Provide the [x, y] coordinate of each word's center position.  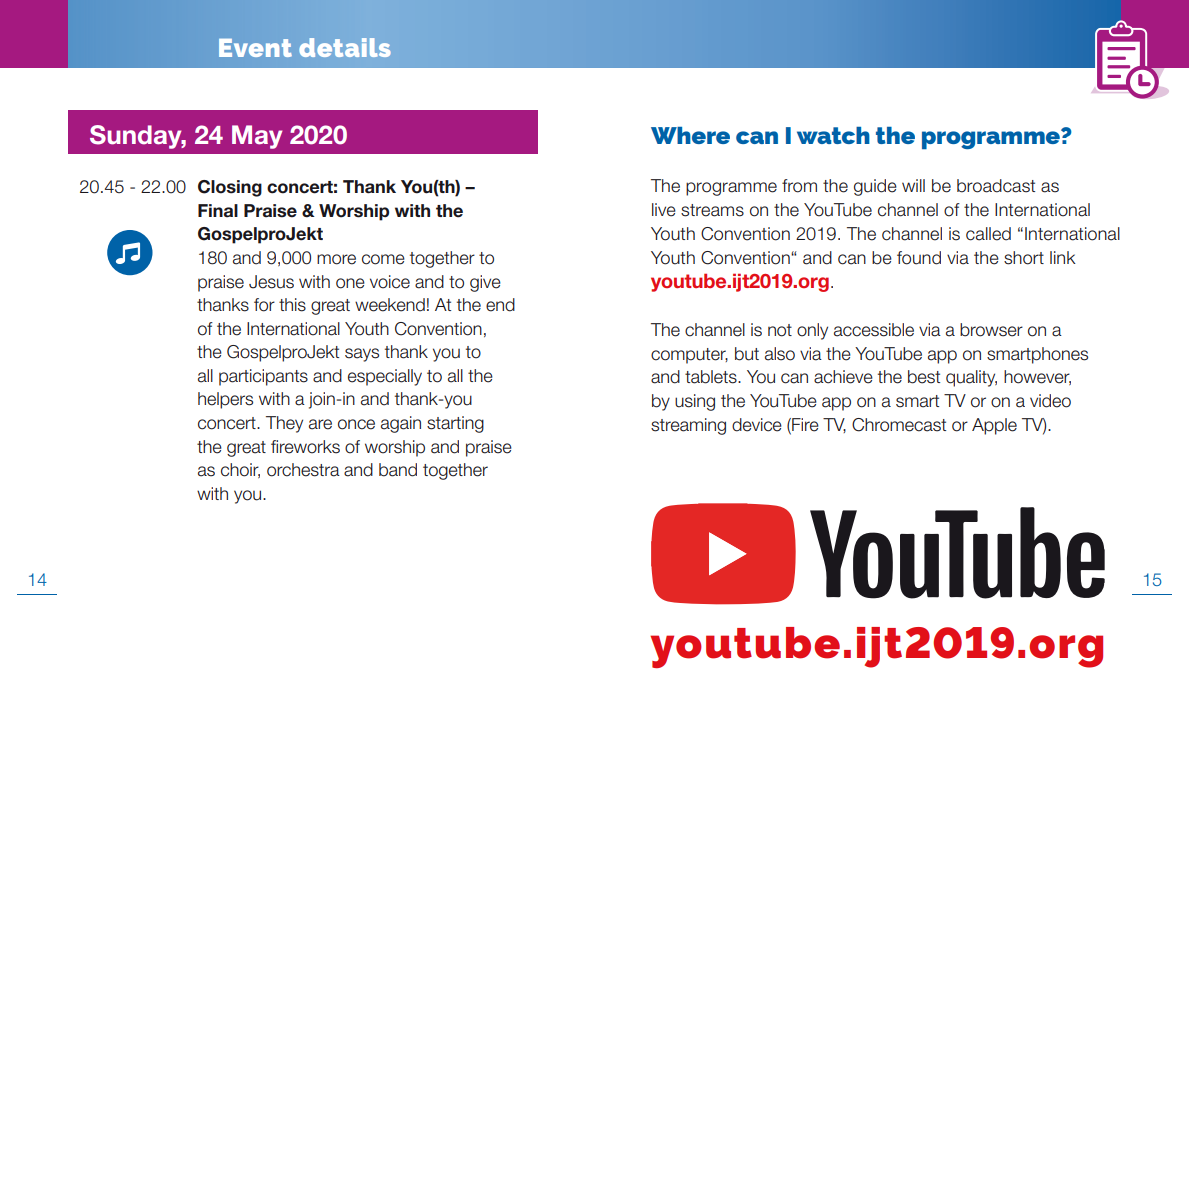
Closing [230, 188]
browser [991, 330]
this [292, 305]
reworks [310, 447]
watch [833, 135]
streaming [688, 426]
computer [689, 356]
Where [690, 135]
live [664, 210]
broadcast [996, 186]
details [345, 47]
